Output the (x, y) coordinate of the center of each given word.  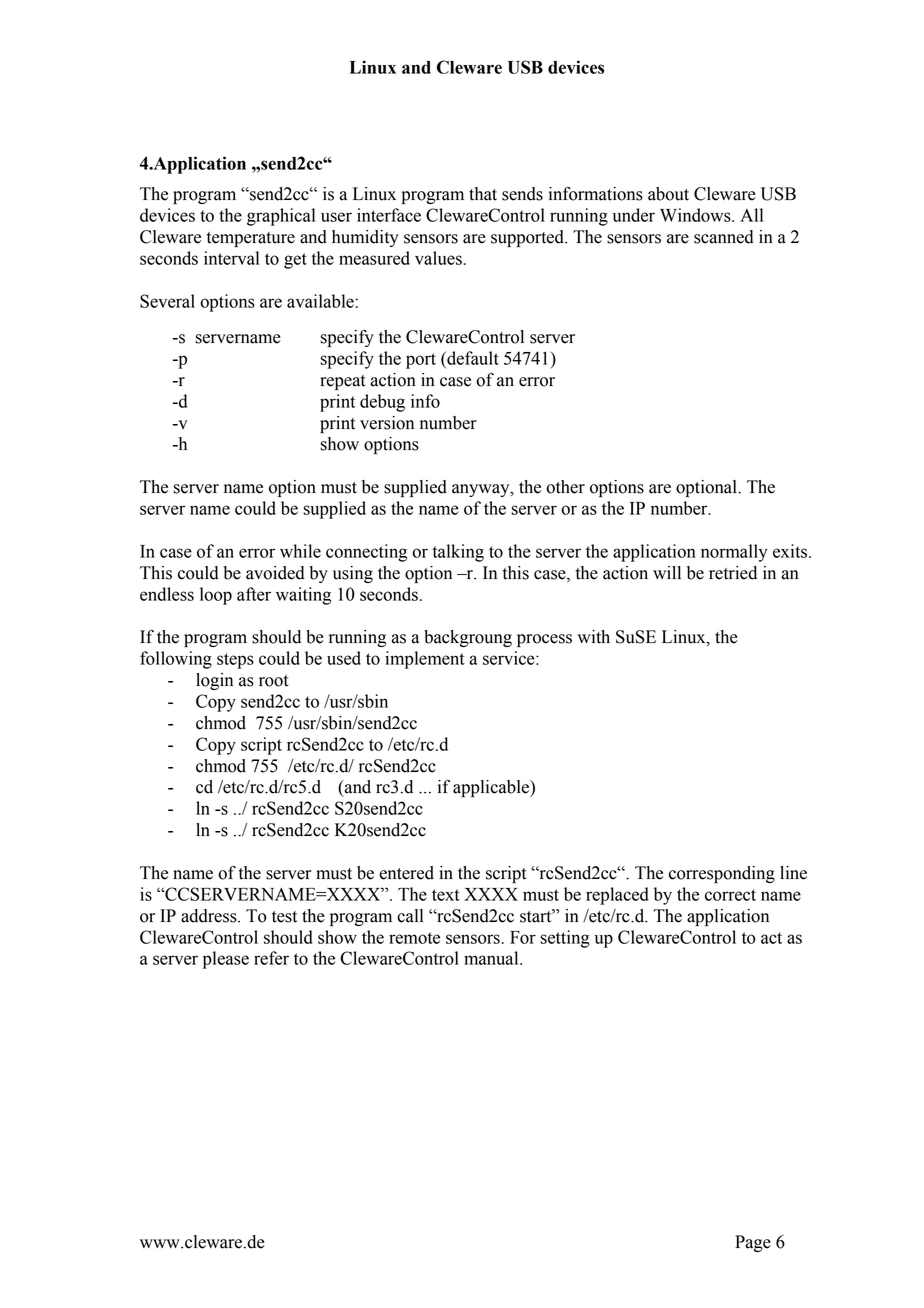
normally (734, 553)
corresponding (722, 874)
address (210, 916)
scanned (724, 237)
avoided (275, 573)
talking (458, 553)
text (446, 895)
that (483, 194)
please (226, 960)
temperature (251, 239)
